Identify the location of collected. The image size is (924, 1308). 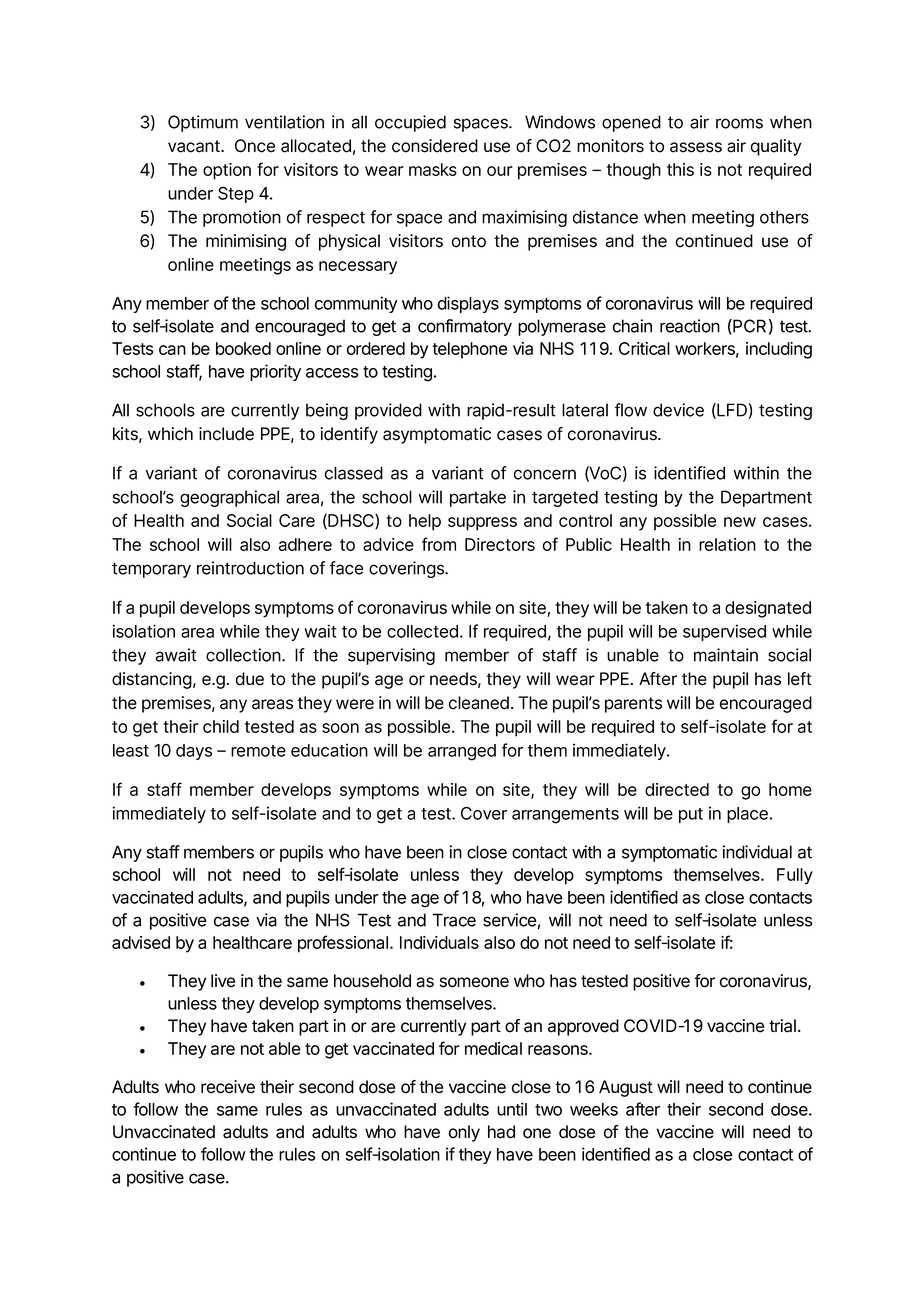
(422, 631).
